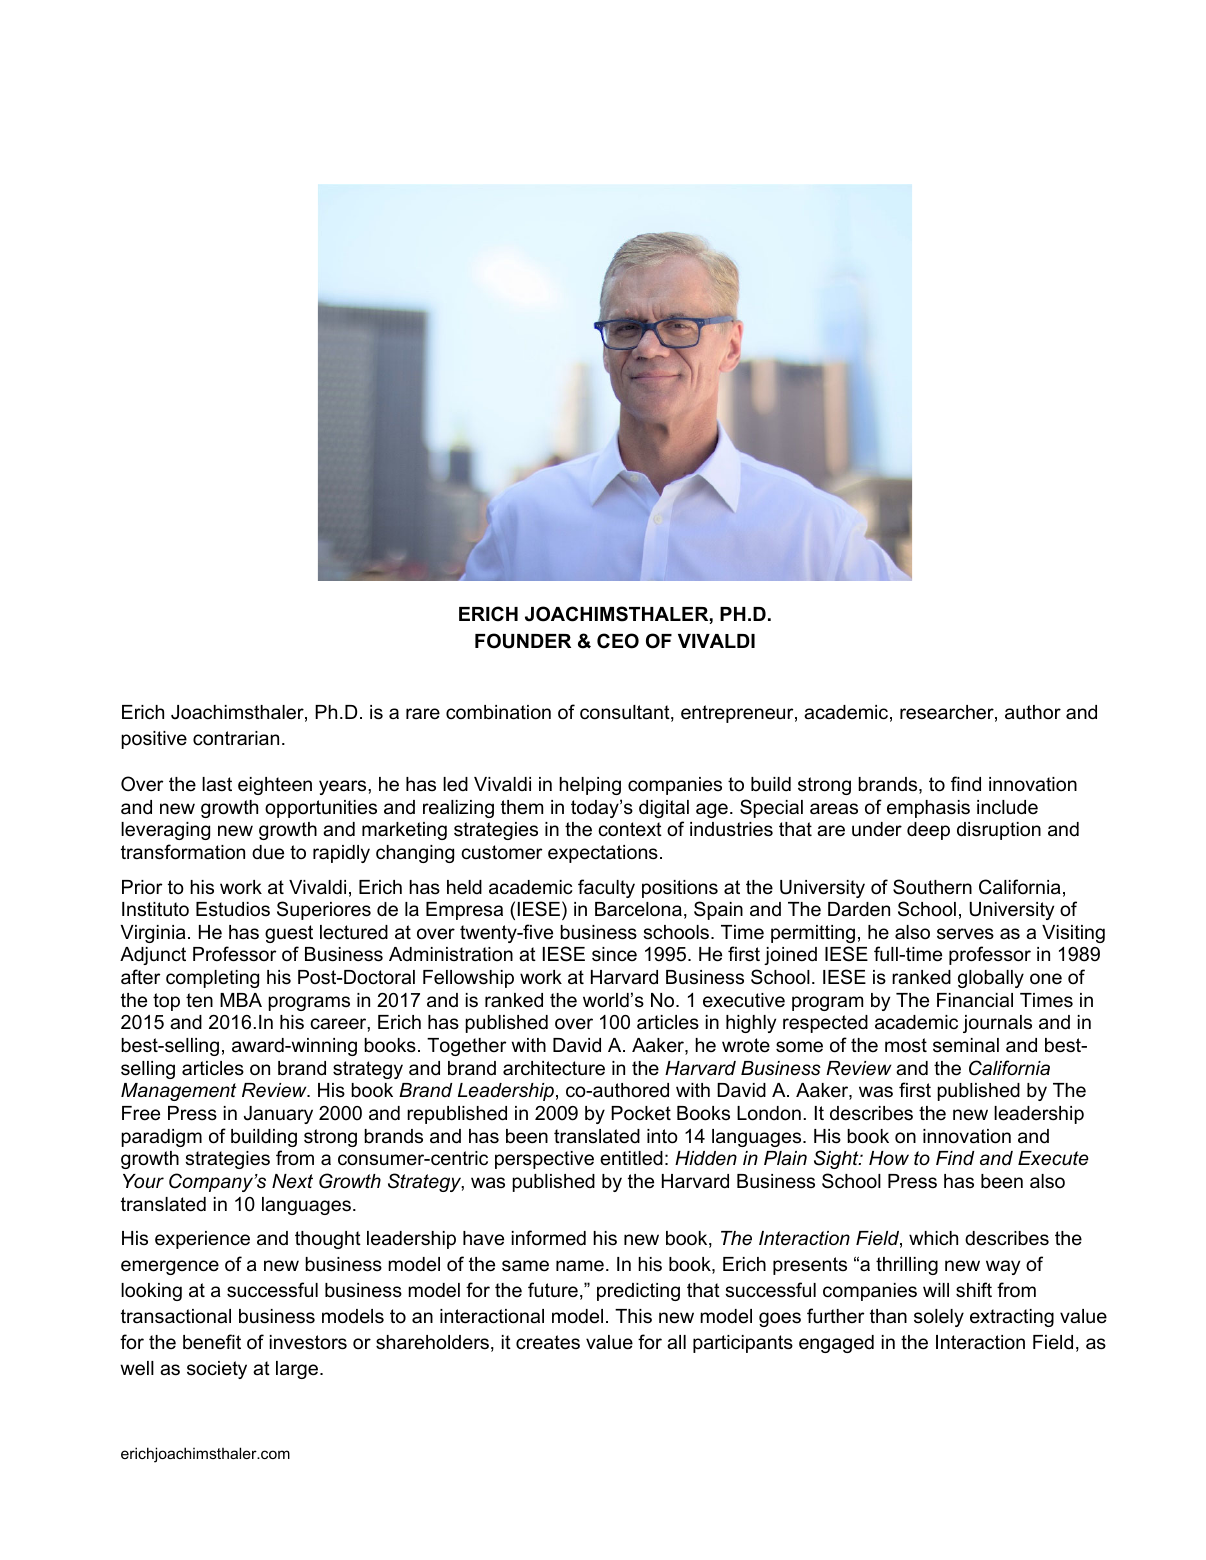 Image resolution: width=1206 pixels, height=1560 pixels. Describe the element at coordinates (212, 1342) in the screenshot. I see `benefit` at that location.
